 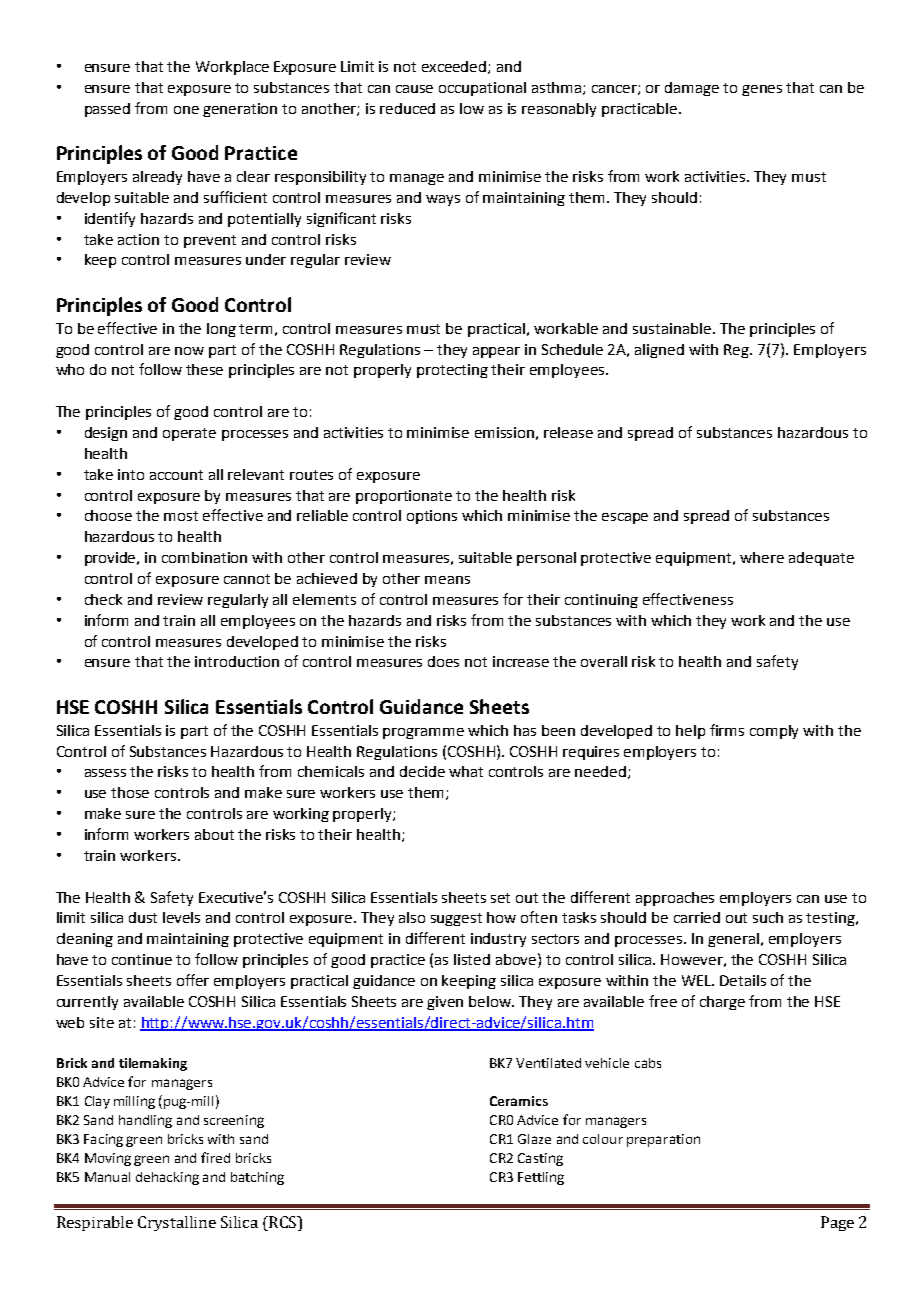 I want to click on does, so click(x=443, y=661).
